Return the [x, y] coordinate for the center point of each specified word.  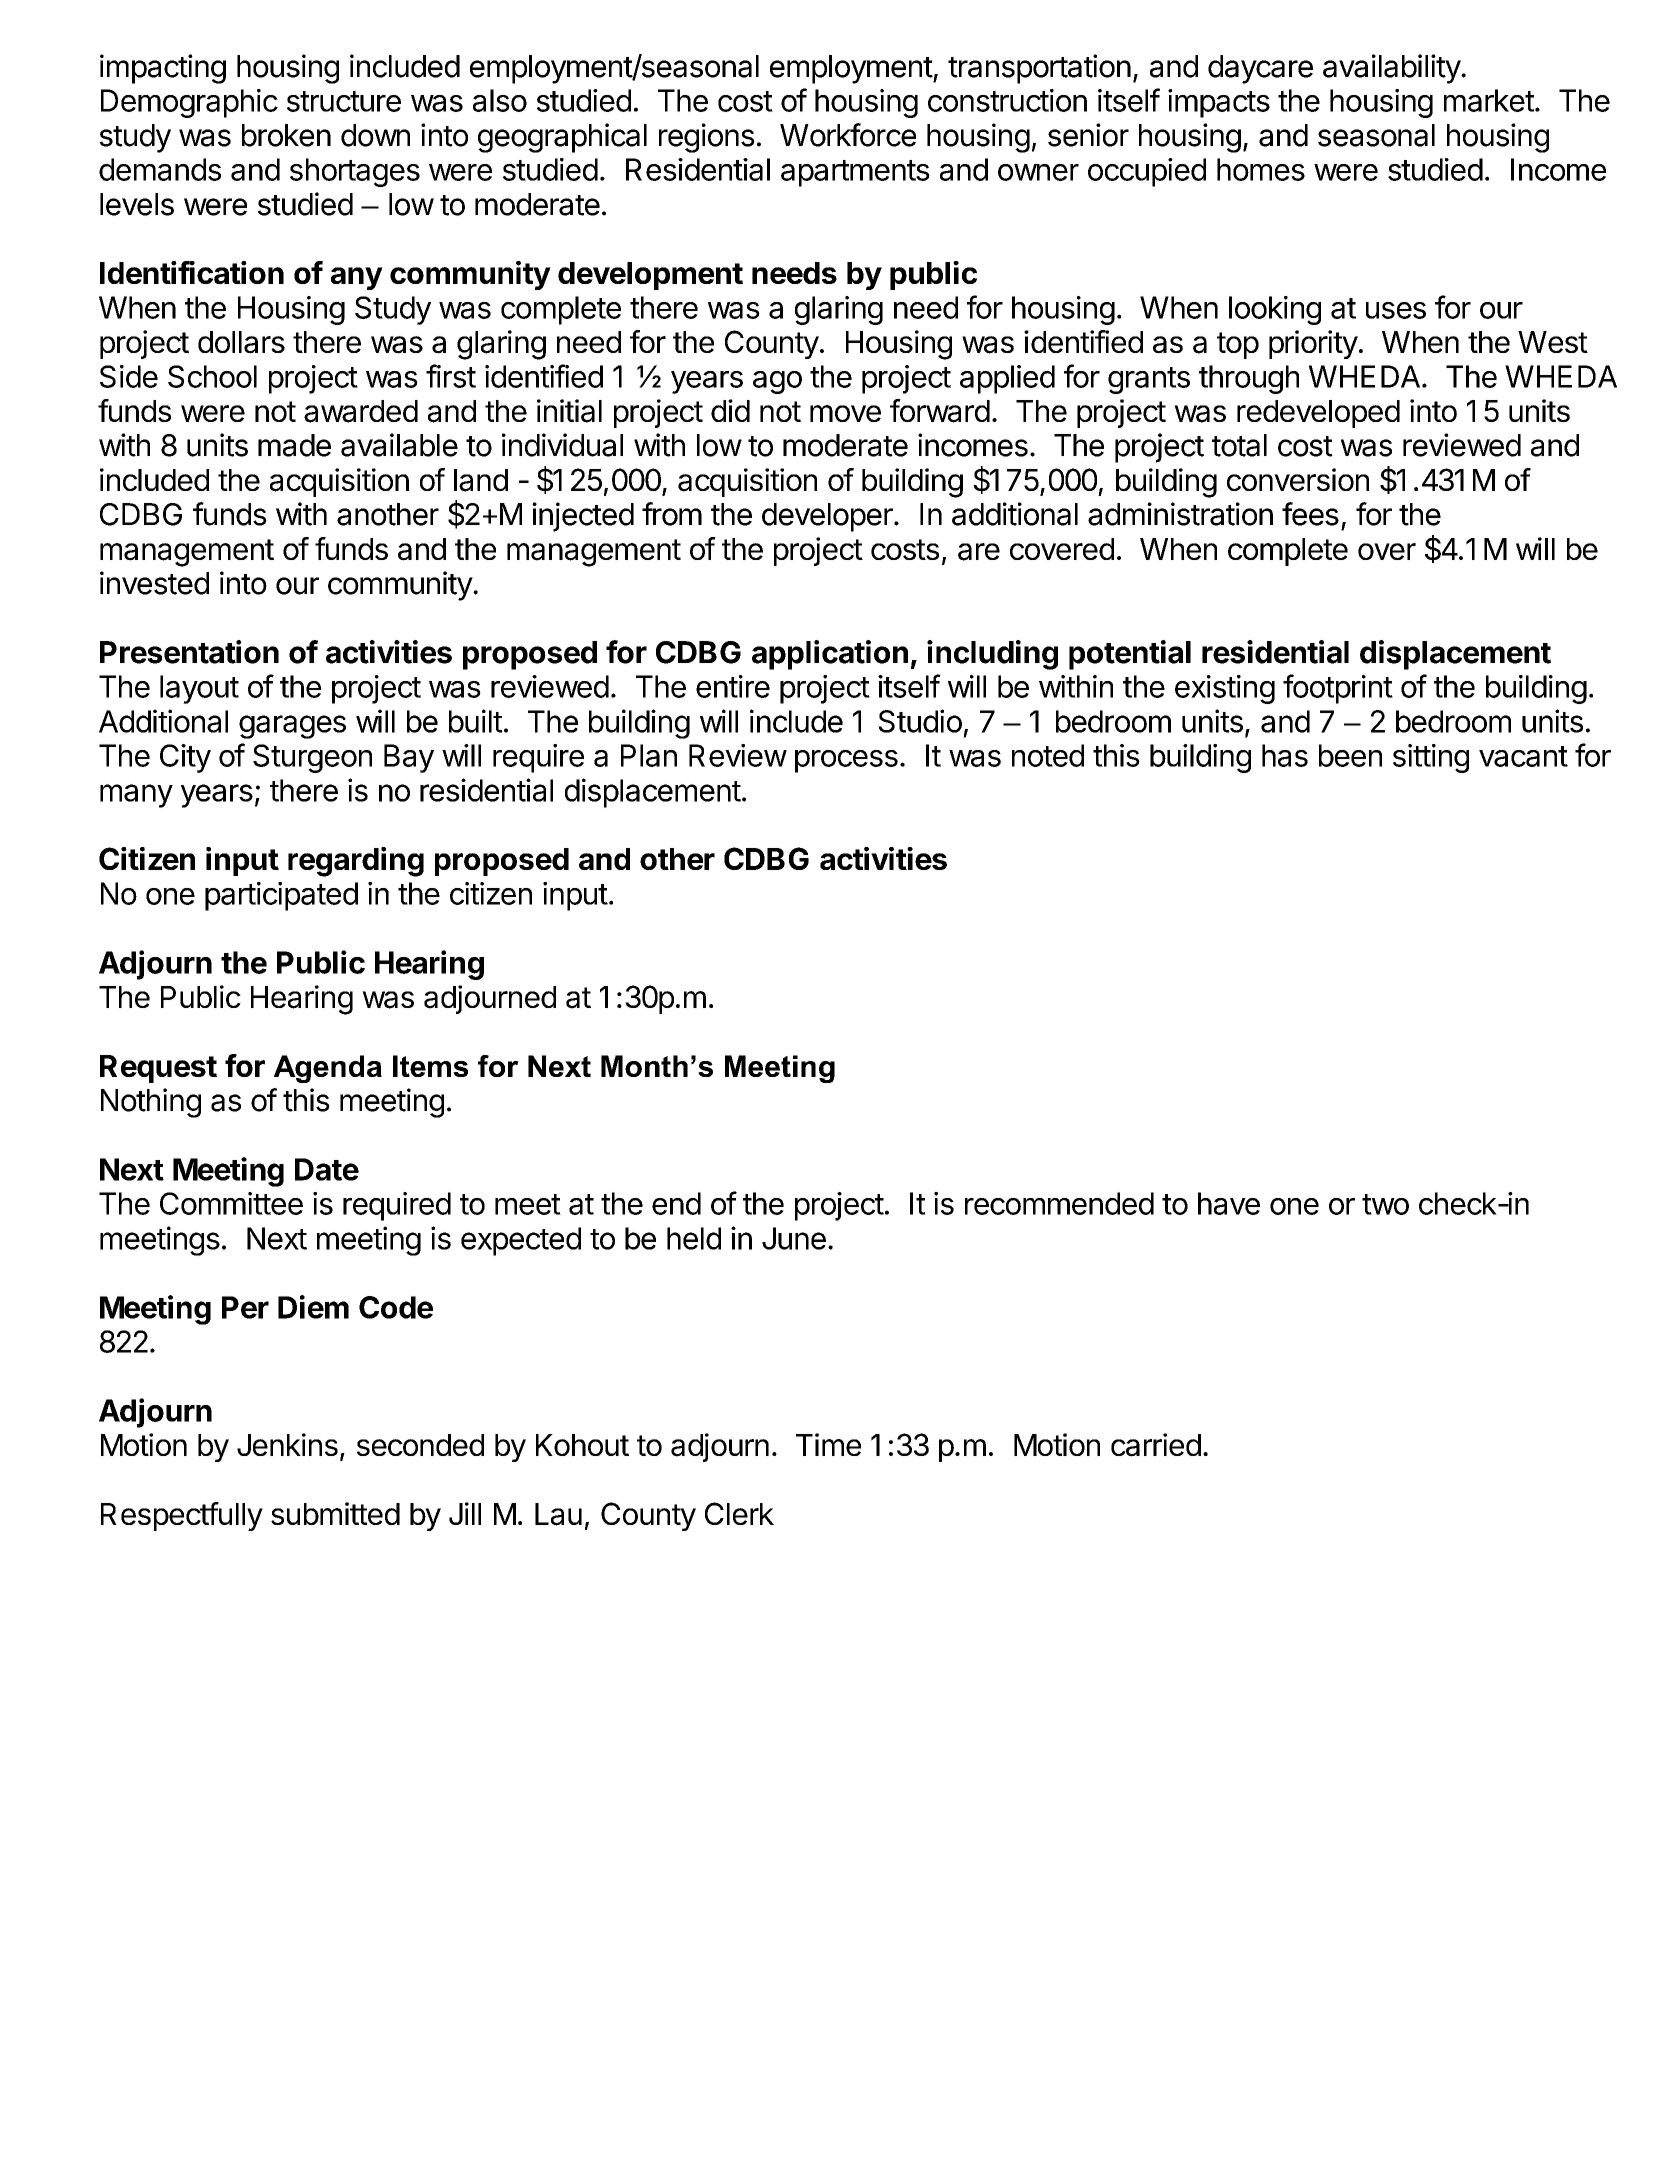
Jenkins [287, 1444]
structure [344, 101]
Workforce [848, 135]
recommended [1059, 1203]
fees [1310, 514]
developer [828, 517]
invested [154, 583]
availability [1392, 69]
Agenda [328, 1069]
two [1385, 1204]
